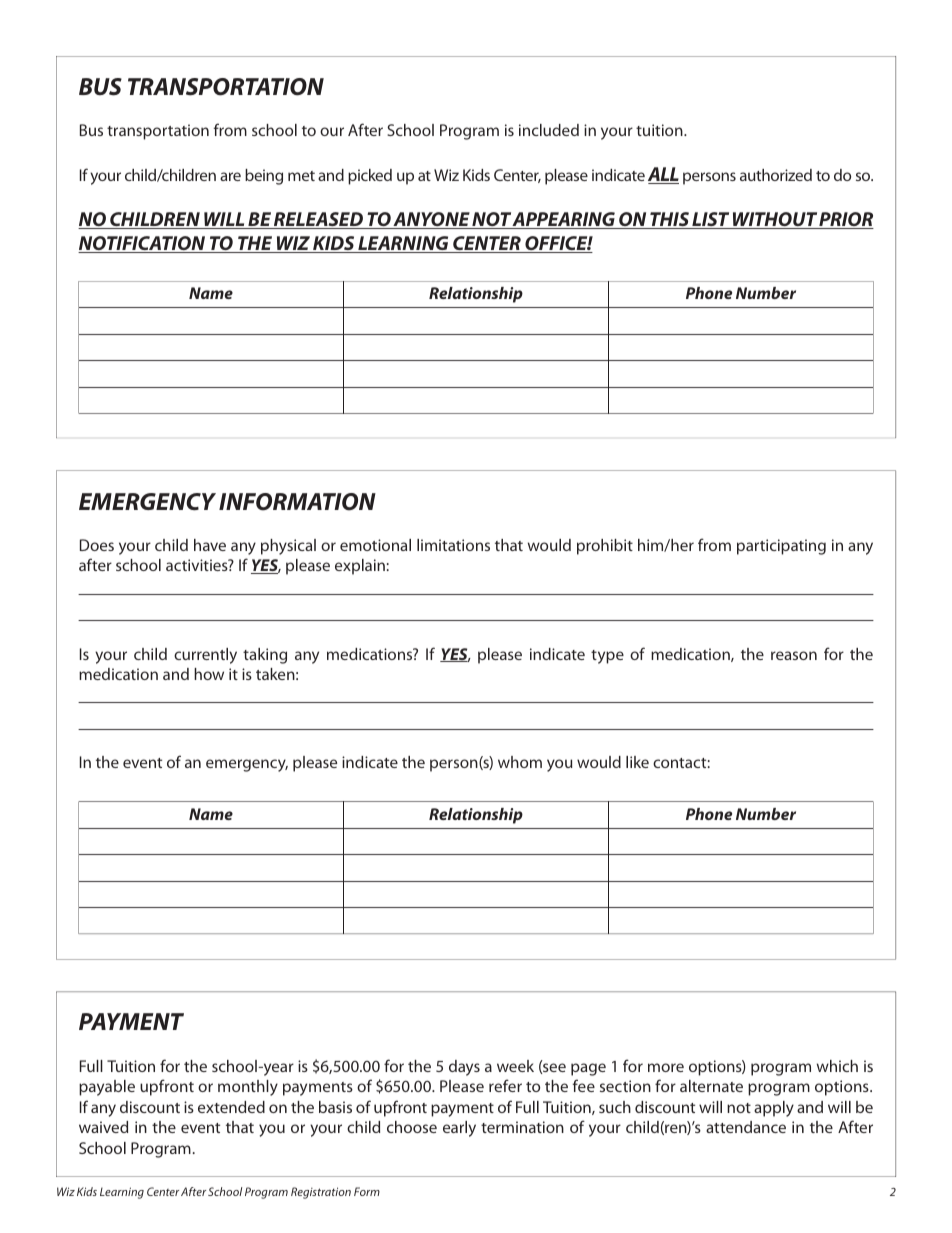 The width and height of the image is (952, 1233). Describe the element at coordinates (520, 762) in the image. I see `whom` at that location.
